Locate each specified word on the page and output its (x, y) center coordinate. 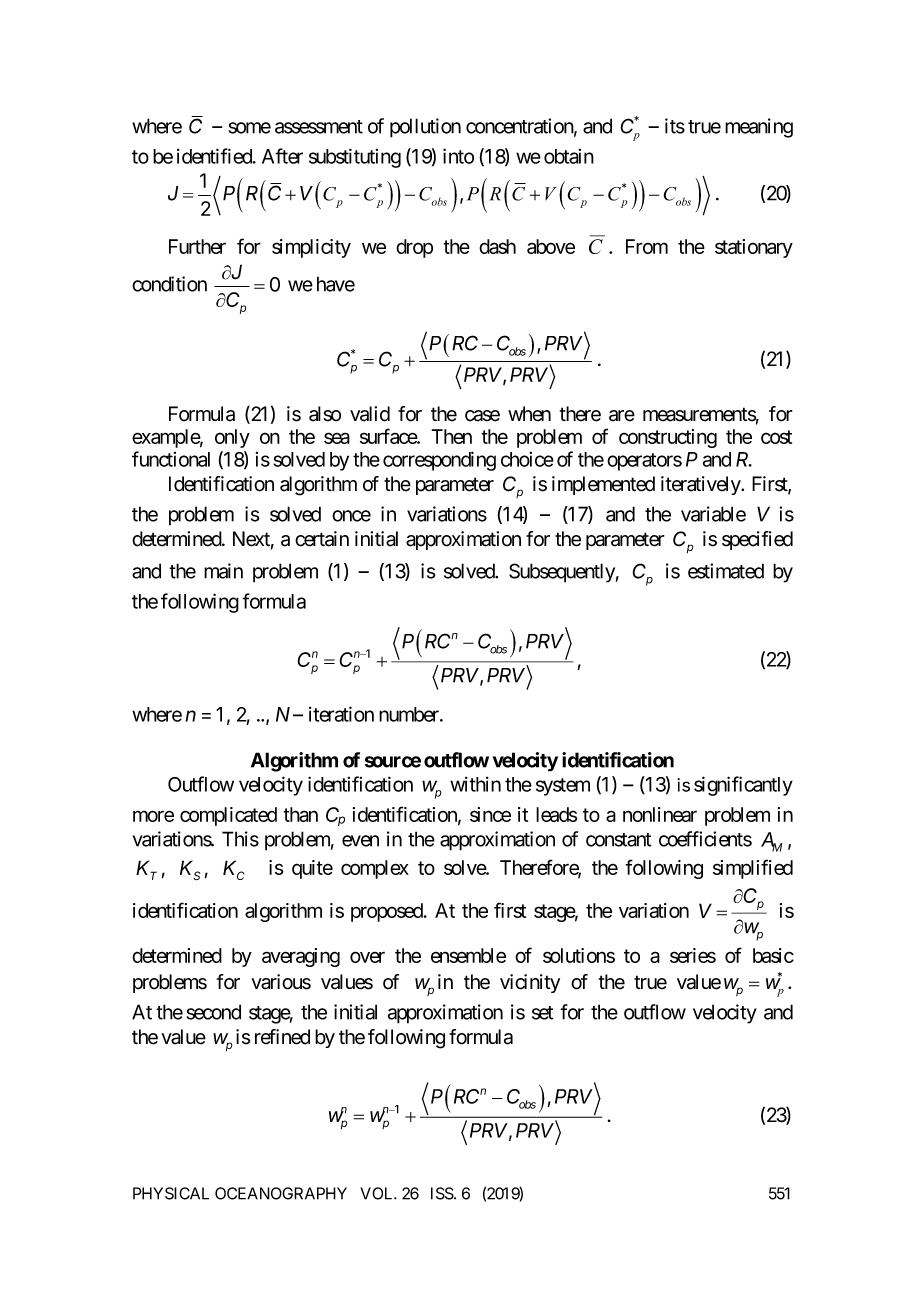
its (675, 126)
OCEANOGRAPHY (281, 1193)
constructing (668, 438)
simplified (753, 869)
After (282, 156)
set (542, 1013)
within (475, 784)
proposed (388, 912)
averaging (301, 957)
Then (451, 436)
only (232, 438)
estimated (726, 571)
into (458, 156)
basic (773, 955)
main (223, 571)
